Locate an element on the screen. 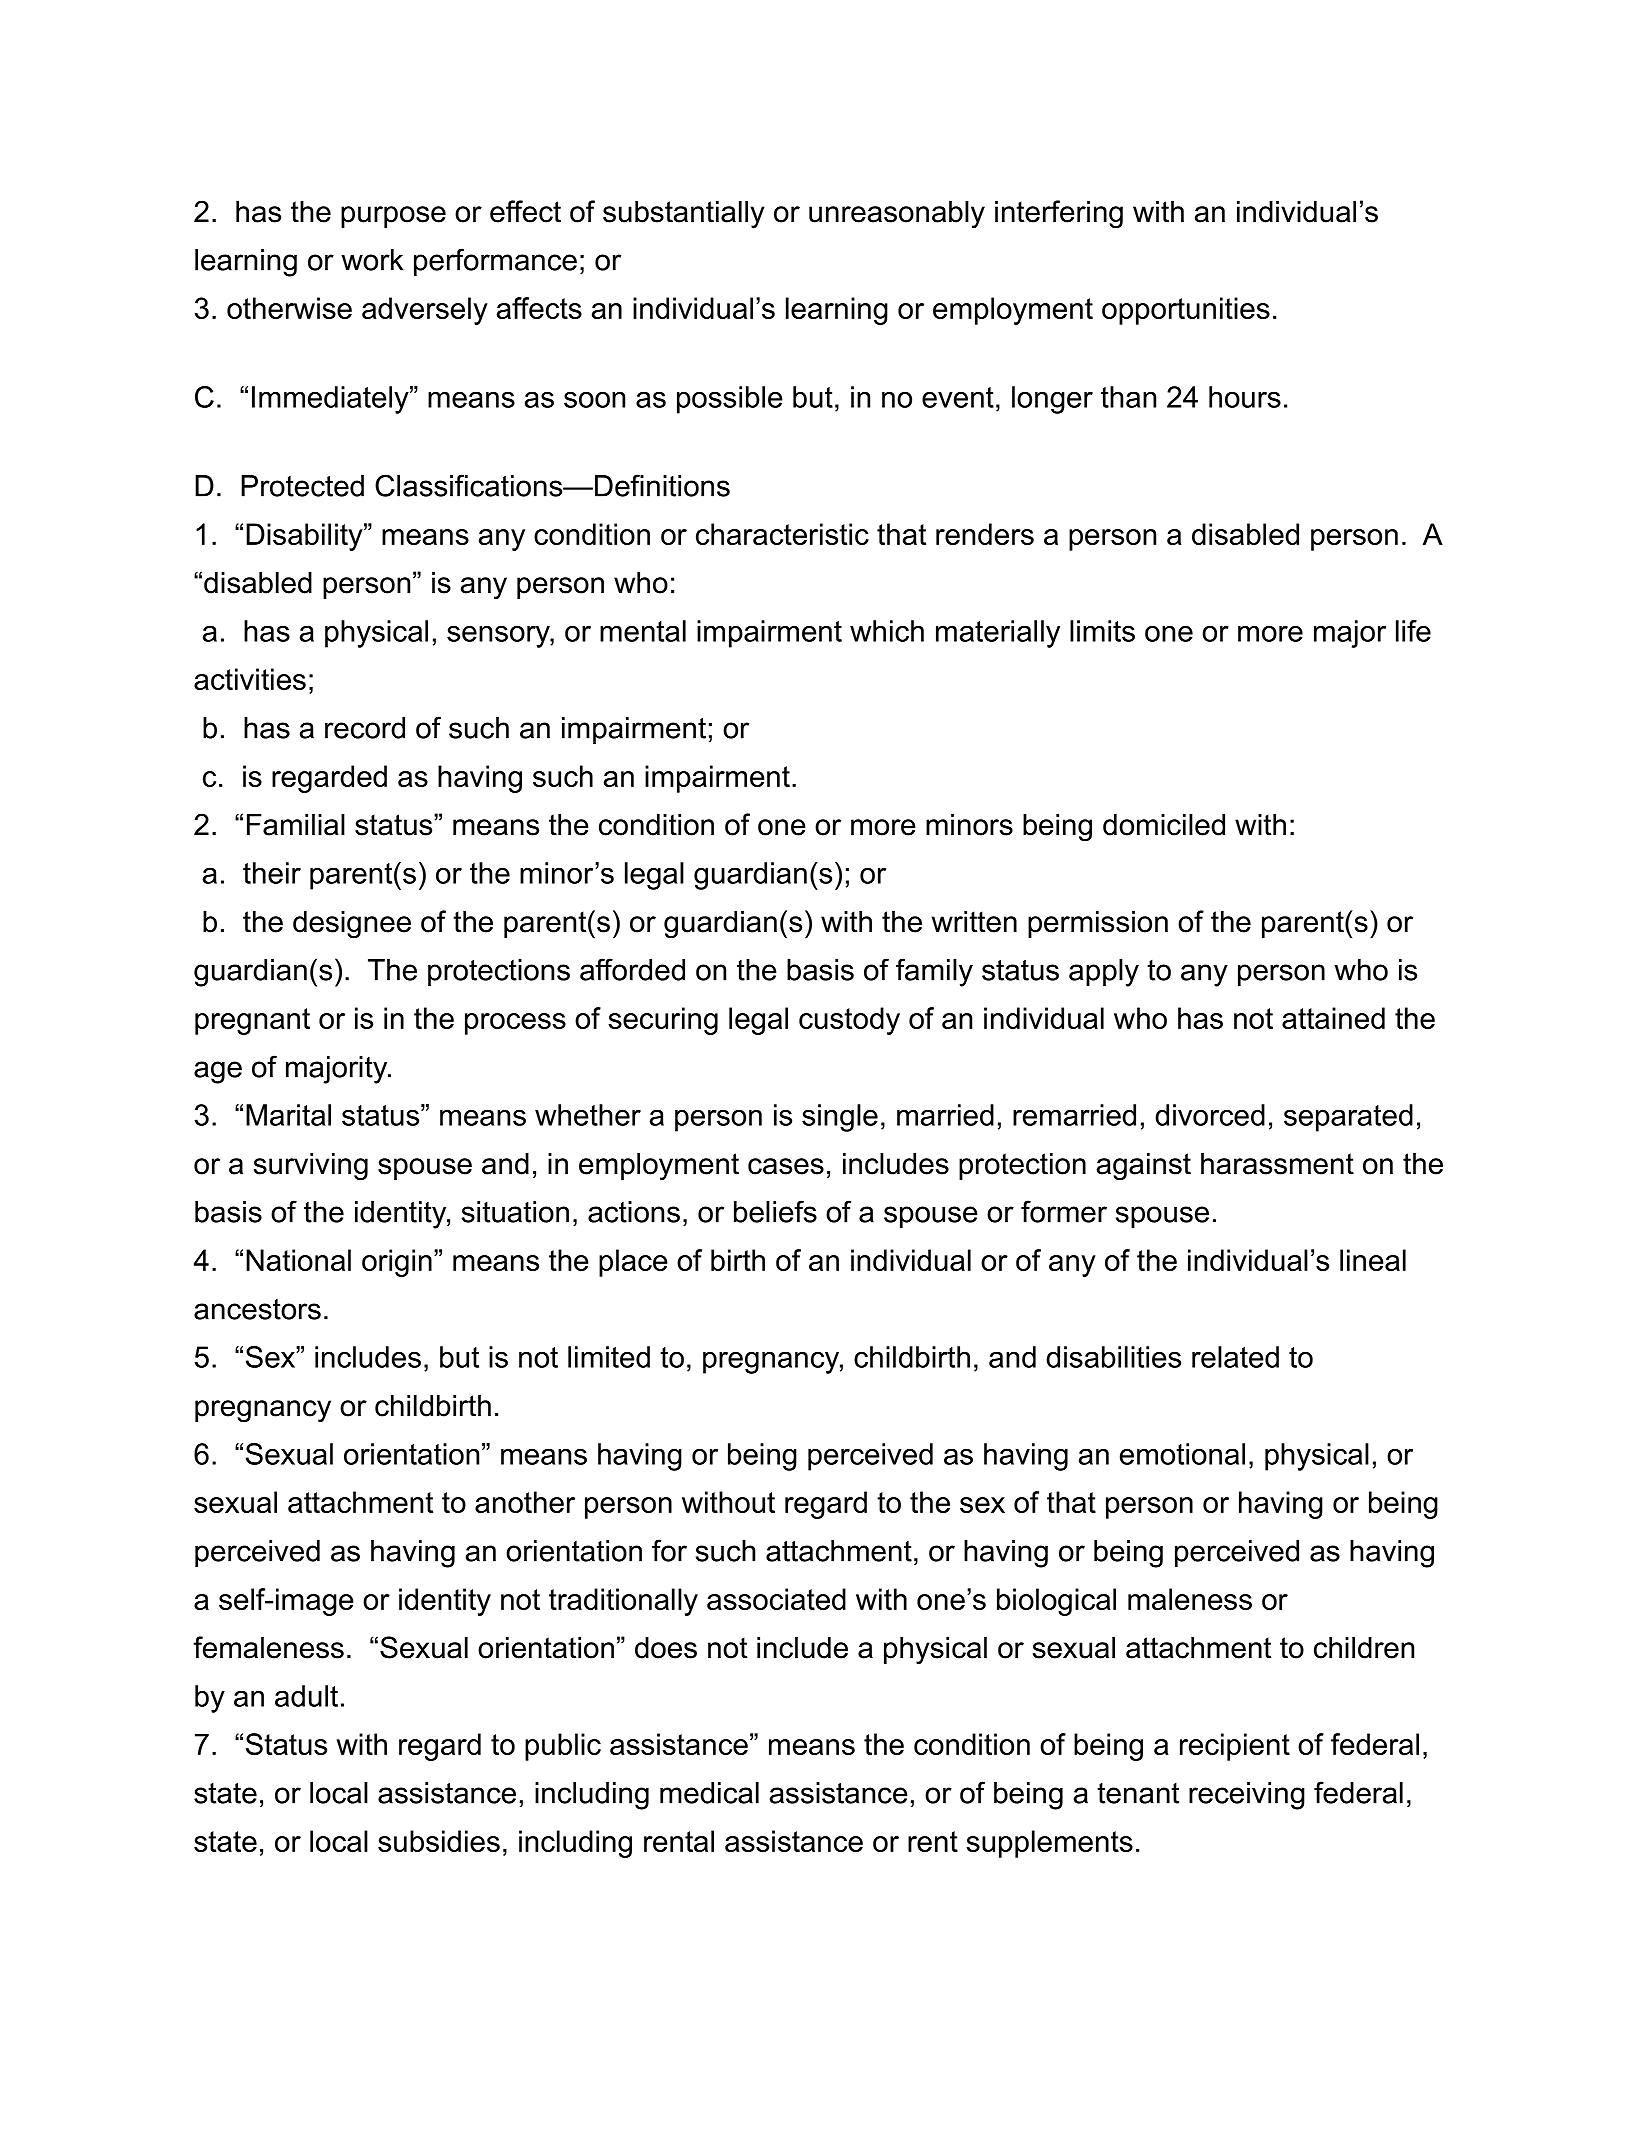  related is located at coordinates (1235, 1357).
